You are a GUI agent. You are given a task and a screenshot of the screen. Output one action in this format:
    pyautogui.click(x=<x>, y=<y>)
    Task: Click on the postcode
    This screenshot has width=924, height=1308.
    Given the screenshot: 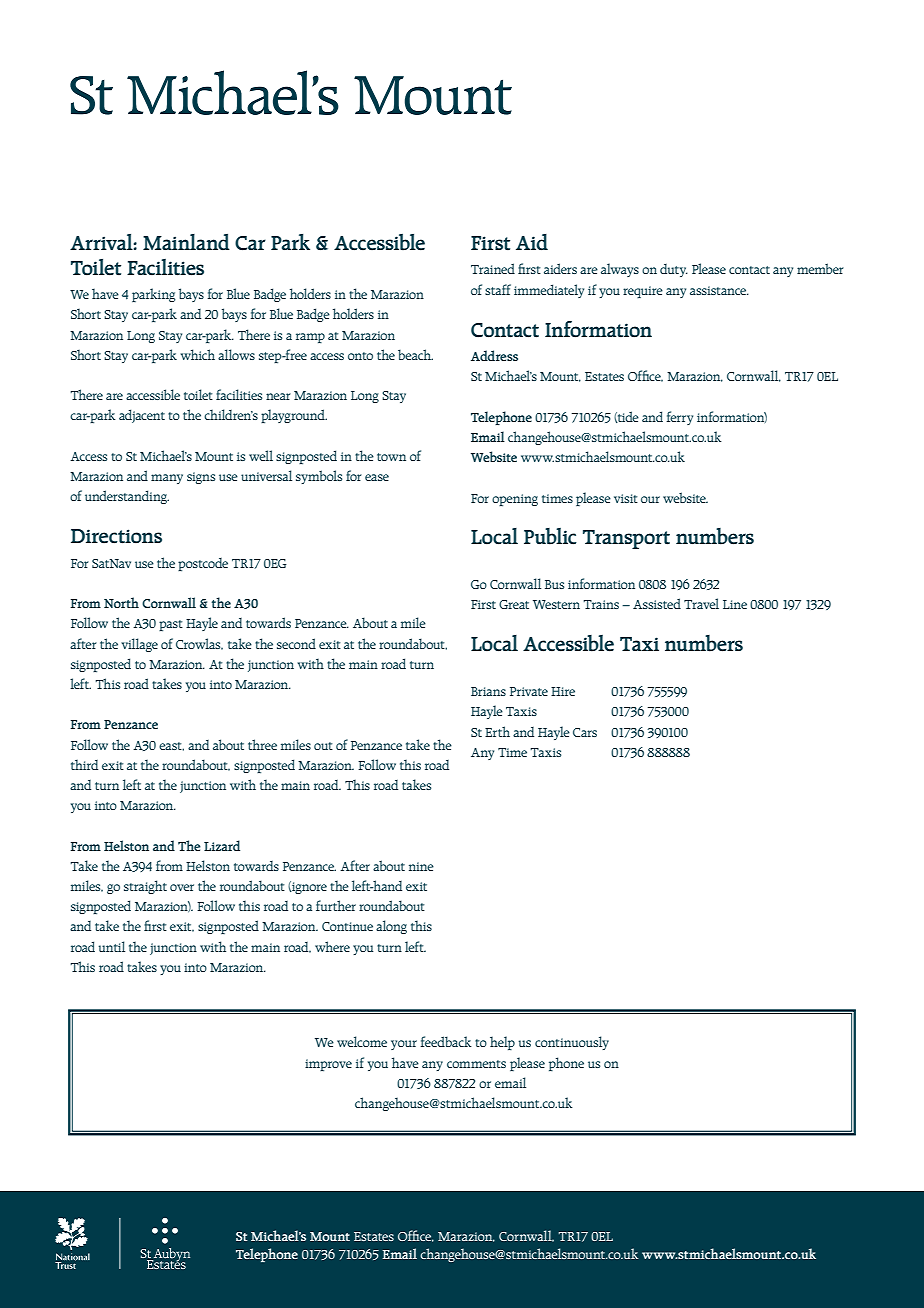 What is the action you would take?
    pyautogui.click(x=203, y=564)
